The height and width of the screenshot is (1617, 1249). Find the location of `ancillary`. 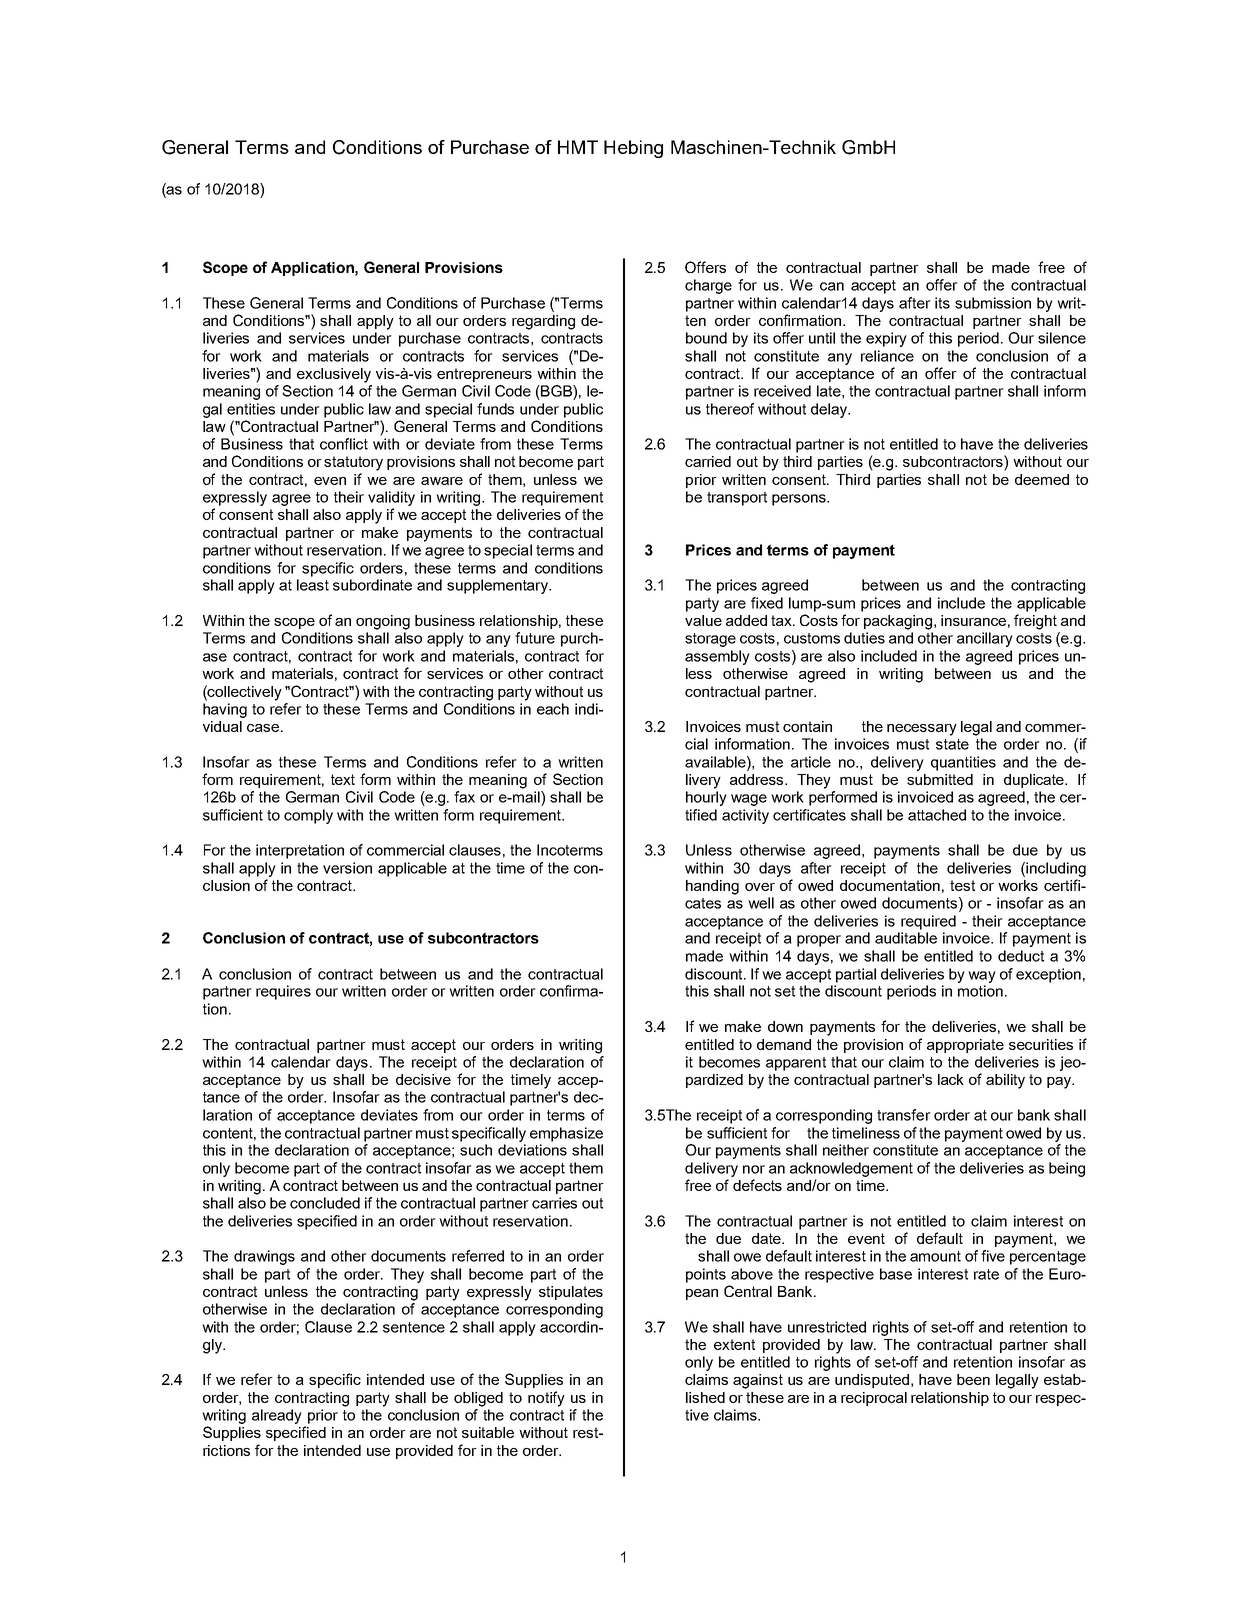

ancillary is located at coordinates (985, 639).
